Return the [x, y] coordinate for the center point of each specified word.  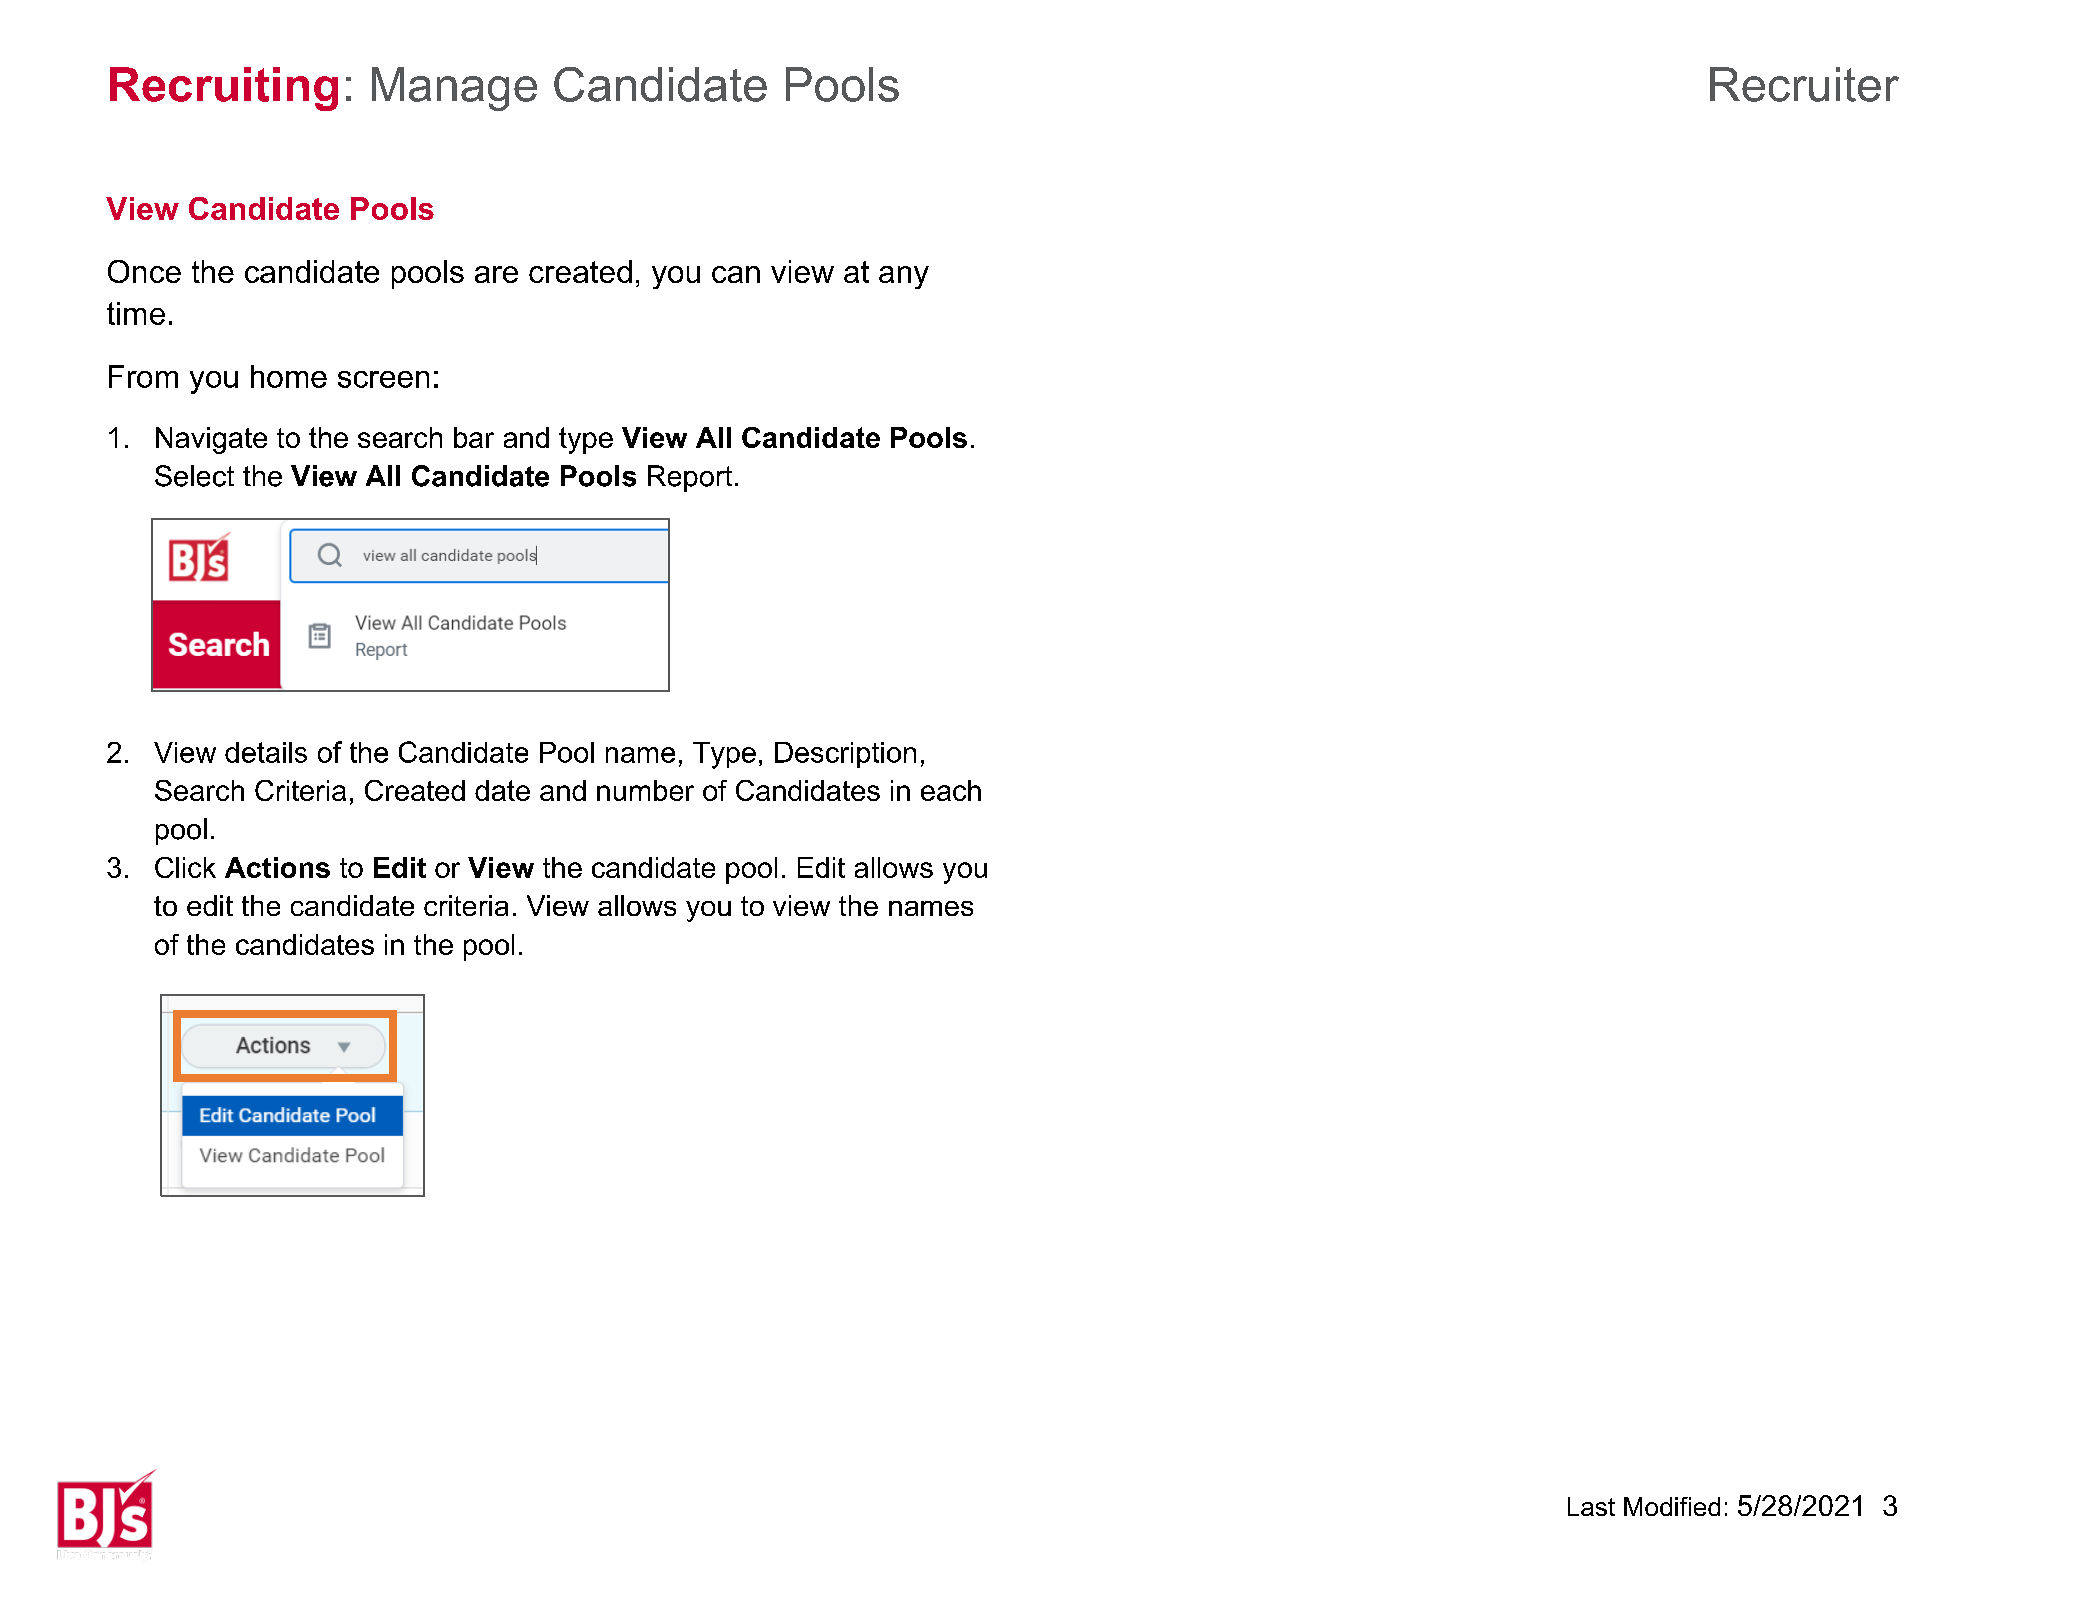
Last [1591, 1506]
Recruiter [1804, 84]
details [266, 752]
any [904, 277]
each [951, 790]
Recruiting [224, 89]
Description [845, 755]
